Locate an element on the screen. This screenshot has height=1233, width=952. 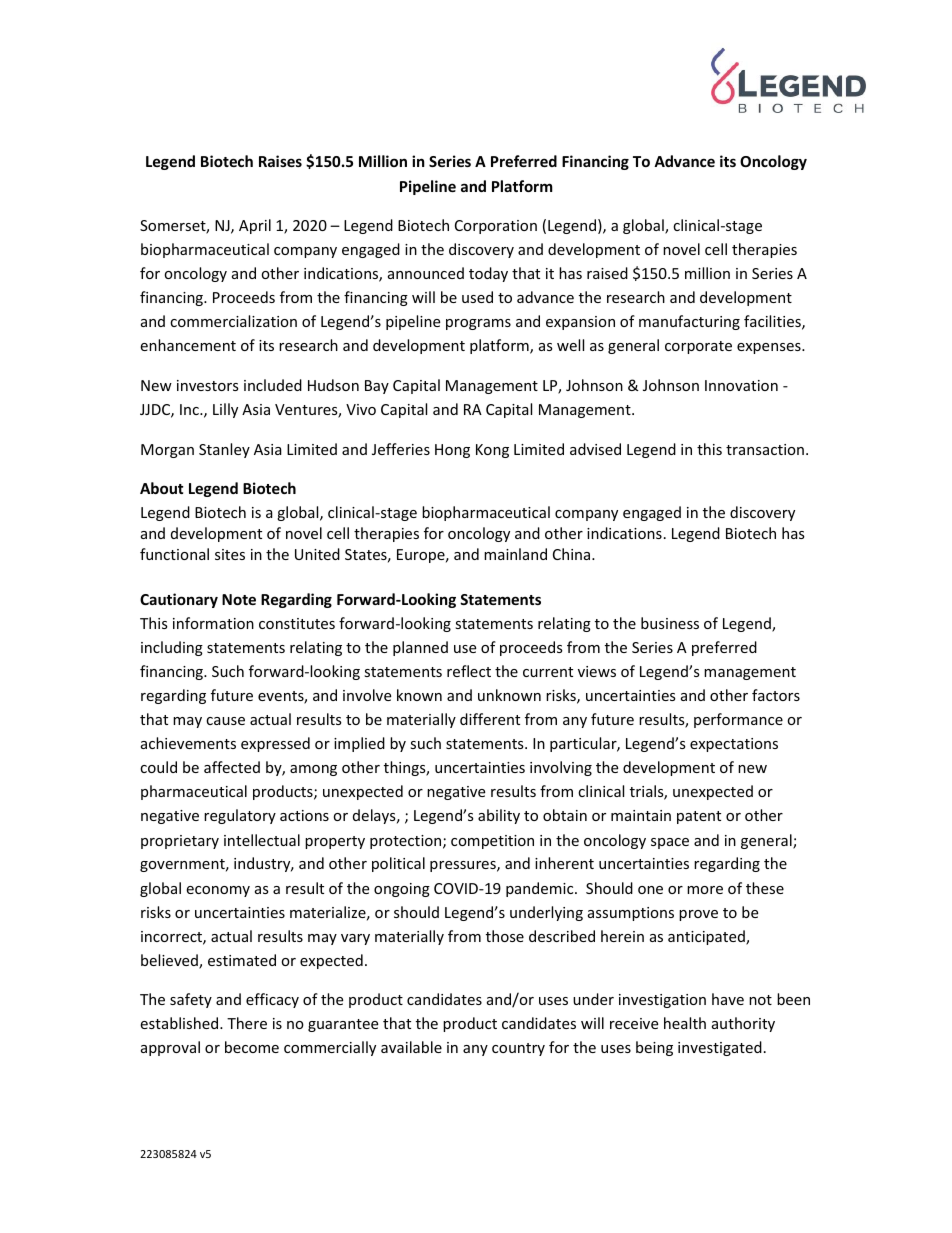
business is located at coordinates (670, 623).
